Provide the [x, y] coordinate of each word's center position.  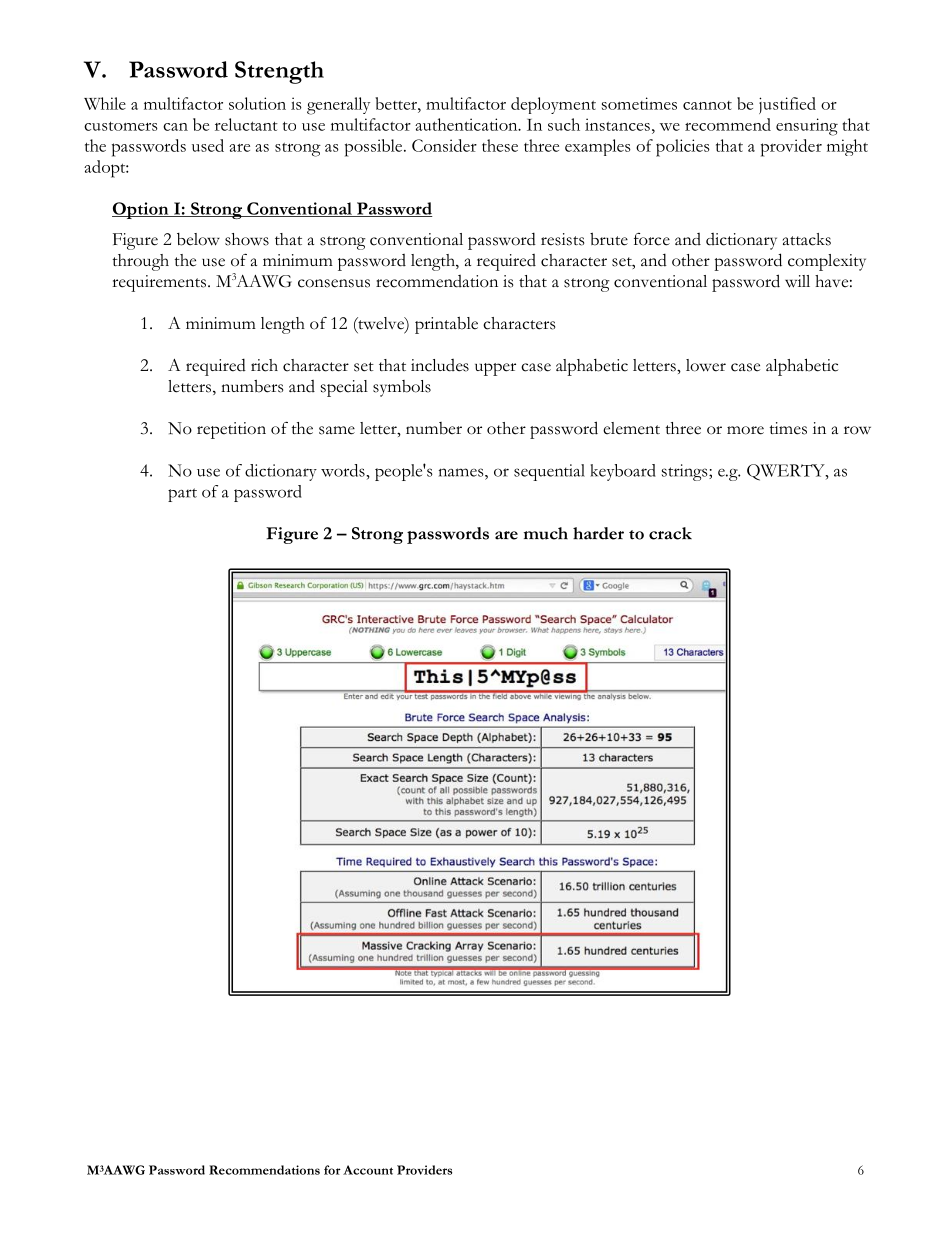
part [182, 495]
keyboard [623, 472]
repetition [231, 430]
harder [598, 533]
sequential [549, 472]
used [208, 145]
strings [686, 472]
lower [706, 365]
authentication [467, 124]
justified [787, 105]
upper [495, 369]
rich [264, 365]
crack [670, 533]
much [546, 533]
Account [368, 1170]
